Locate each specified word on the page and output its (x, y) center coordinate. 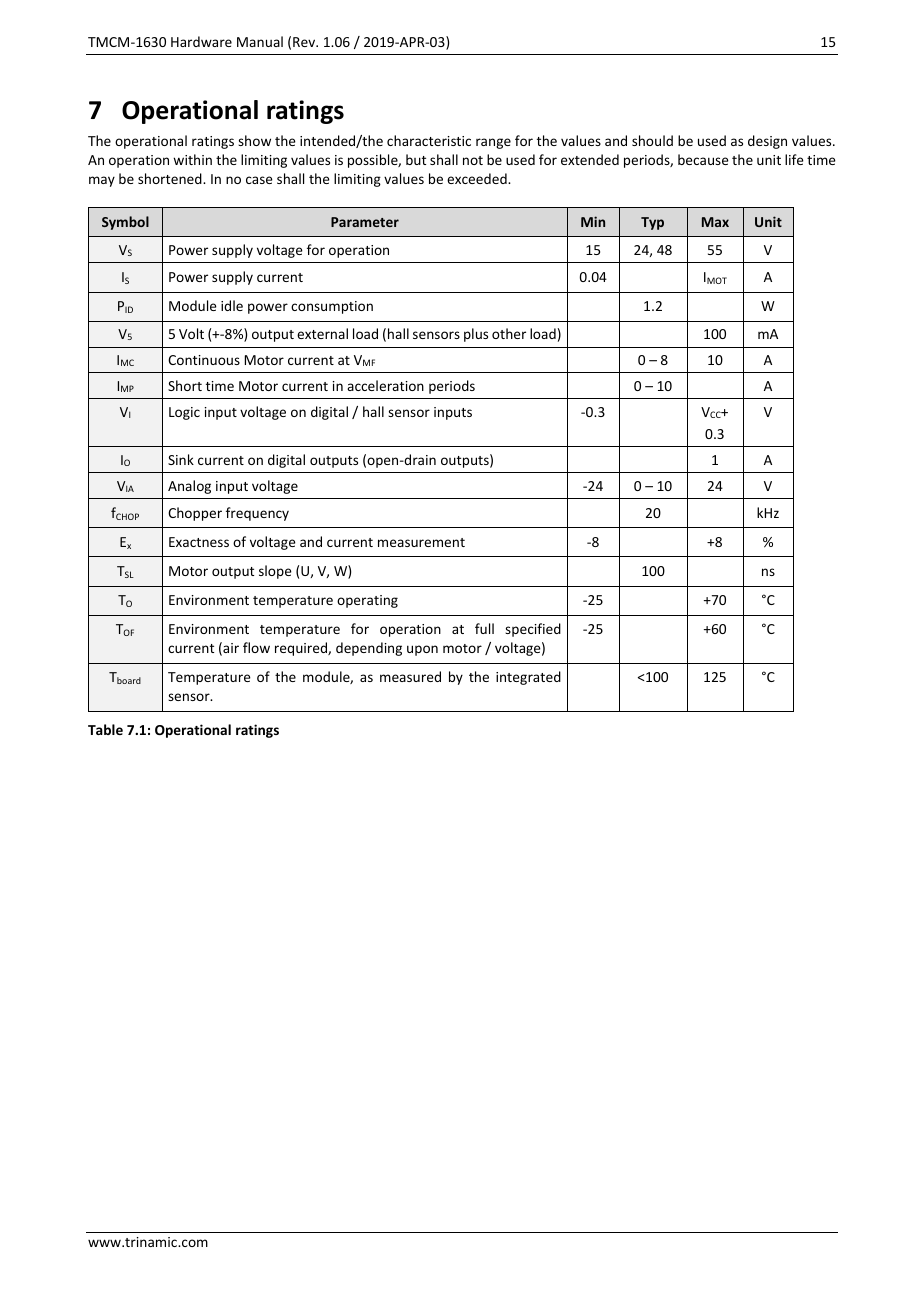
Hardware (201, 41)
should (652, 140)
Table (105, 729)
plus (476, 335)
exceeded (478, 178)
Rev (305, 42)
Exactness (199, 542)
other (509, 333)
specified (533, 630)
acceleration (385, 385)
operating (367, 601)
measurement (421, 542)
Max (715, 222)
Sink (181, 459)
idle (232, 305)
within (192, 159)
